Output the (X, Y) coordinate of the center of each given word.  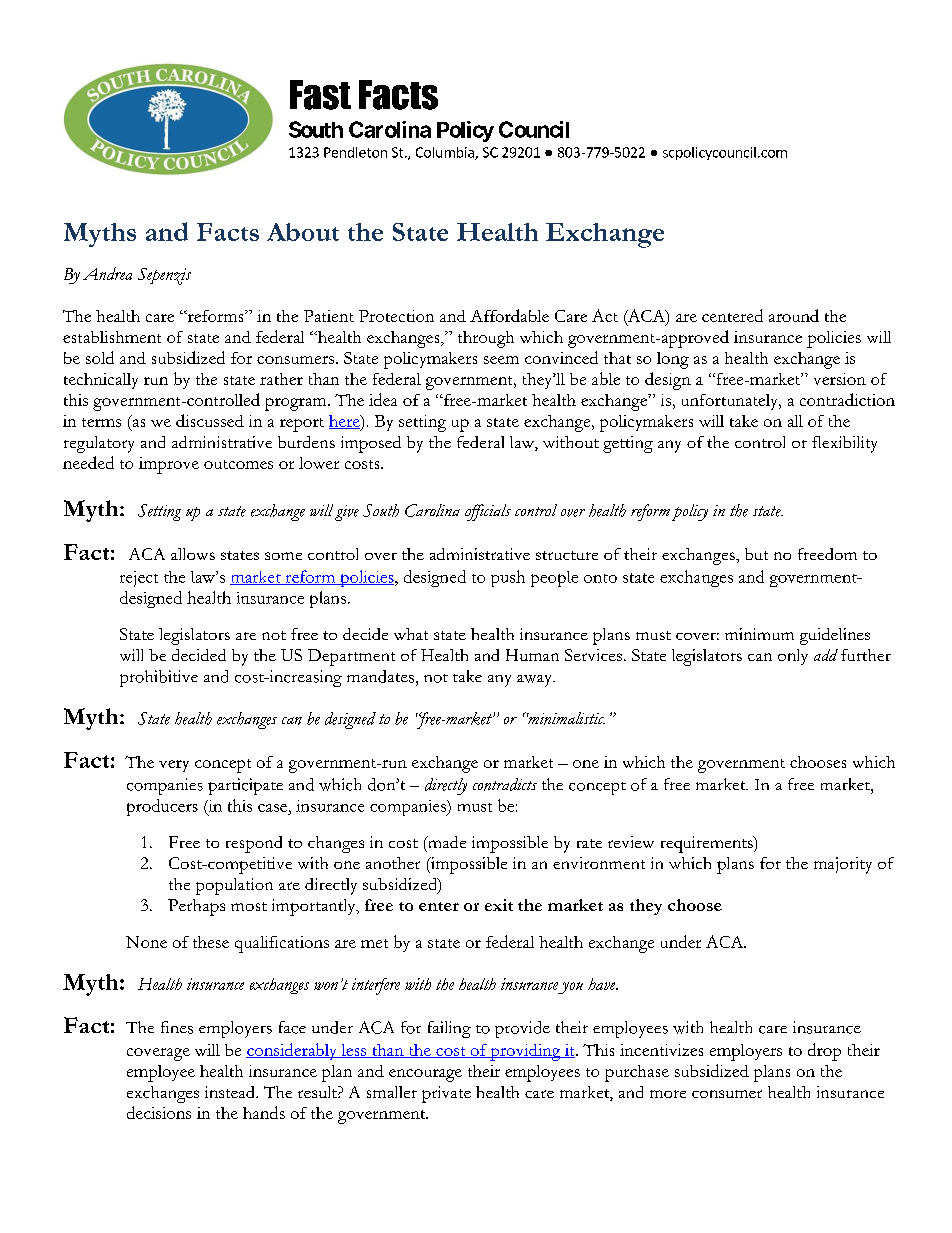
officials (488, 512)
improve (169, 465)
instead (231, 1092)
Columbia (446, 153)
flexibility (844, 444)
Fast (320, 95)
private (446, 1094)
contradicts (505, 784)
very (174, 766)
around (794, 315)
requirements (708, 844)
